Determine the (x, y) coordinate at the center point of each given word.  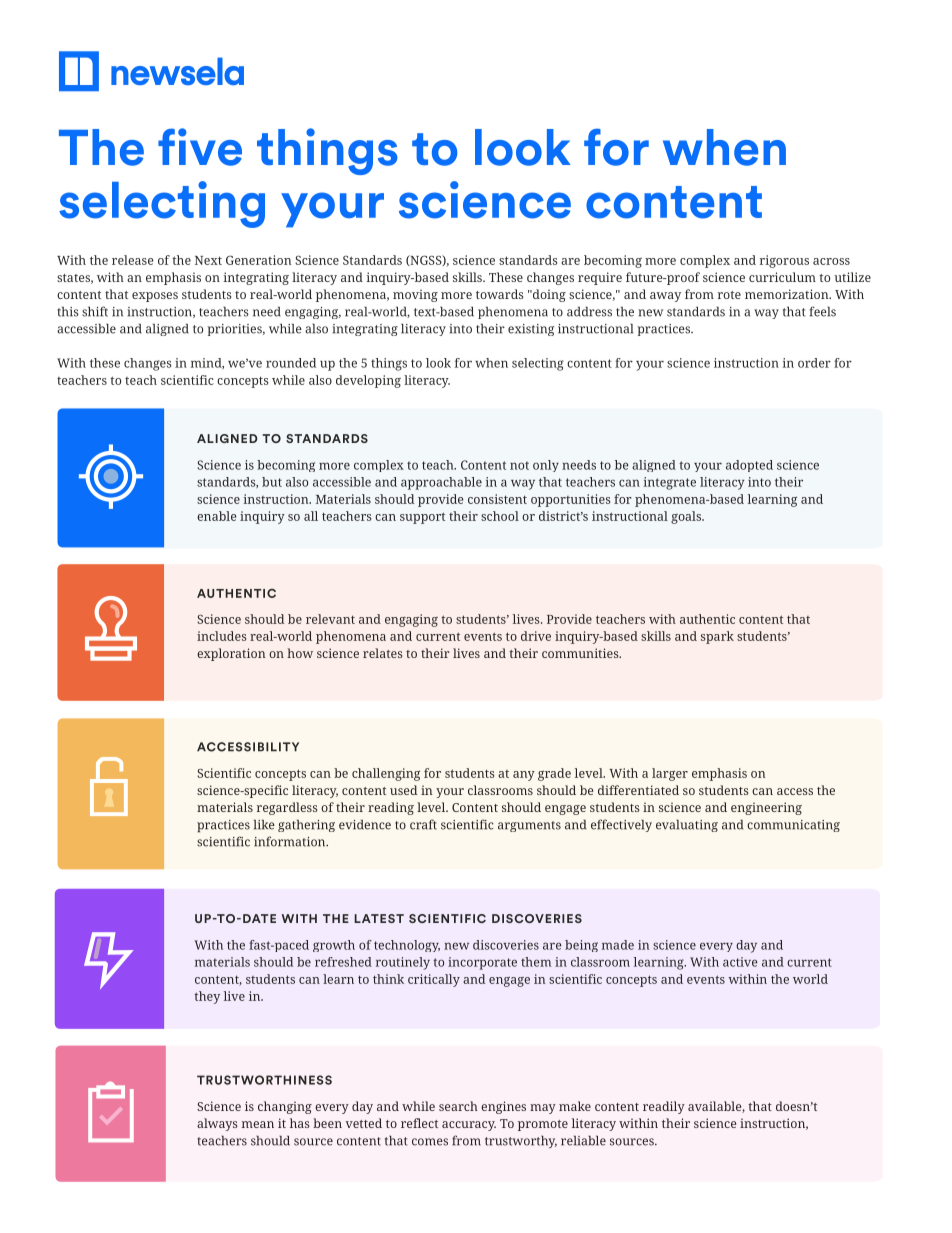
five (200, 147)
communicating (793, 826)
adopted (749, 466)
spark (717, 637)
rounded (291, 363)
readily (664, 1107)
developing (368, 381)
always (217, 1124)
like (264, 825)
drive (536, 636)
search (458, 1106)
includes (222, 636)
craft (423, 824)
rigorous (784, 261)
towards (500, 294)
